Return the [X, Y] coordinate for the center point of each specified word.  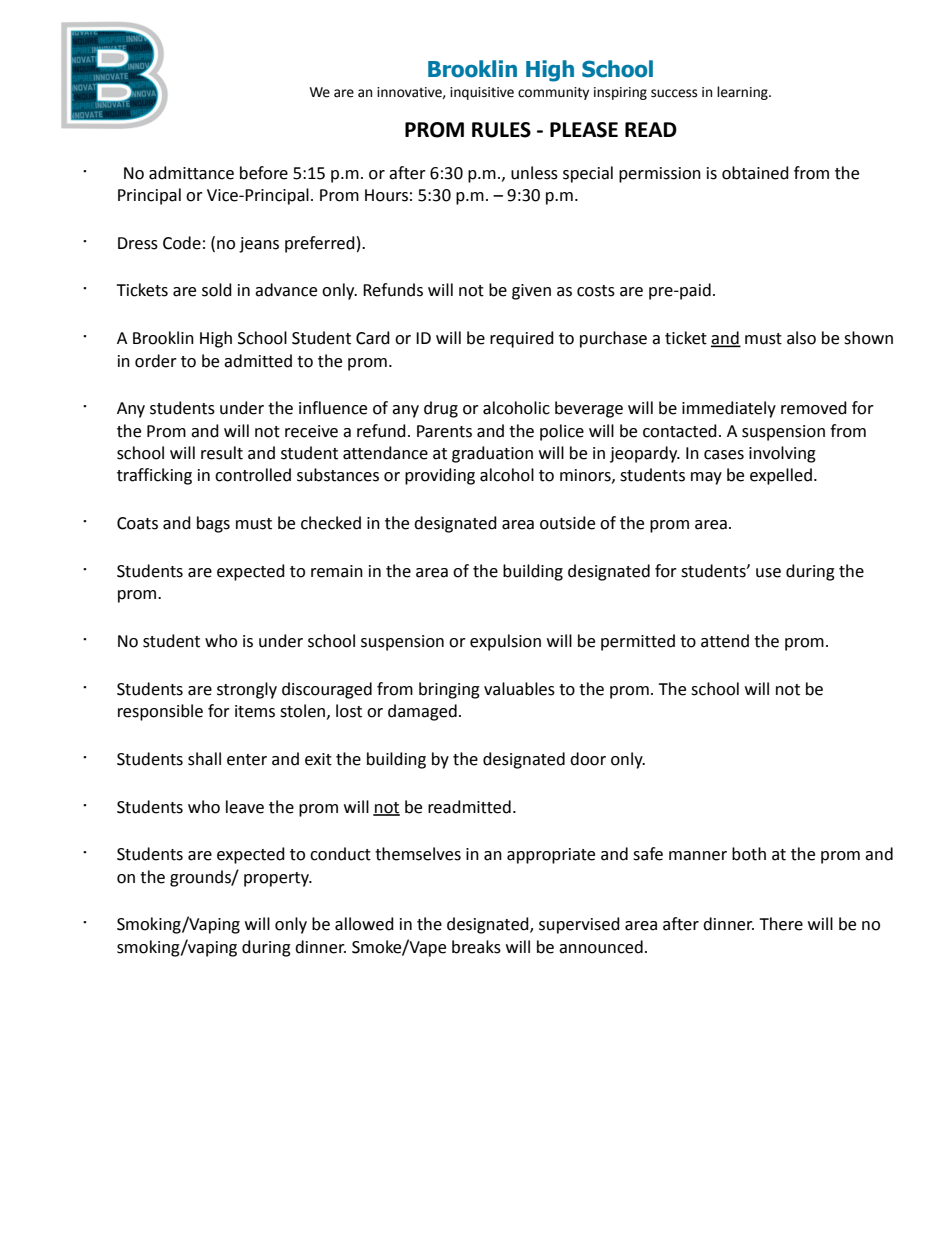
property [277, 879]
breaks [476, 947]
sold [217, 290]
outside [567, 523]
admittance [191, 173]
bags [213, 524]
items [255, 711]
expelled [781, 476]
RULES [501, 130]
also [801, 338]
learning [743, 93]
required [522, 339]
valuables [519, 689]
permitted [638, 642]
